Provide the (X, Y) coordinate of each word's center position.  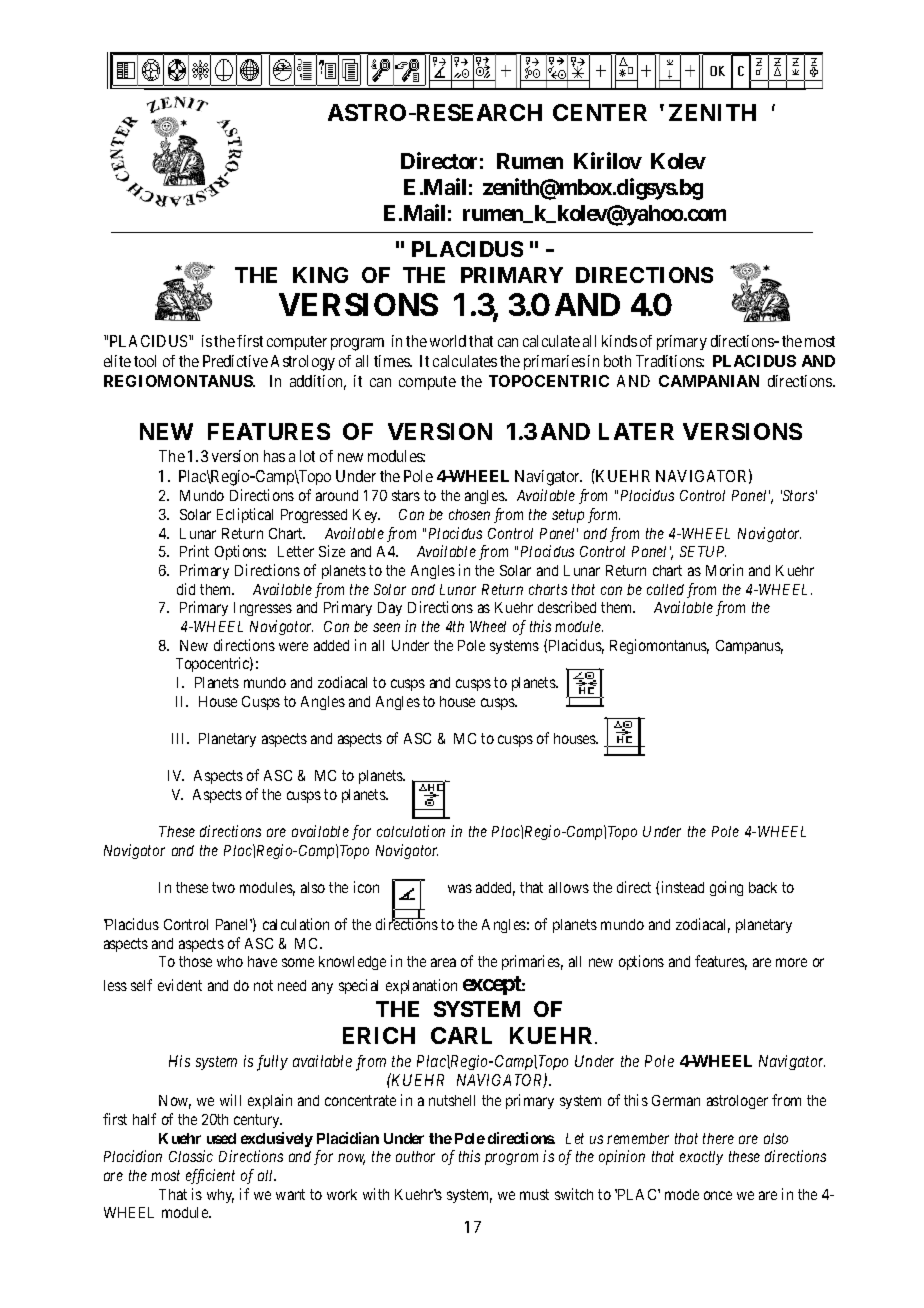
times (393, 361)
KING (320, 275)
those (195, 961)
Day (390, 609)
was (460, 888)
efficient (210, 1176)
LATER (636, 431)
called (665, 589)
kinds (619, 341)
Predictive (235, 361)
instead (683, 887)
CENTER (600, 112)
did (186, 589)
